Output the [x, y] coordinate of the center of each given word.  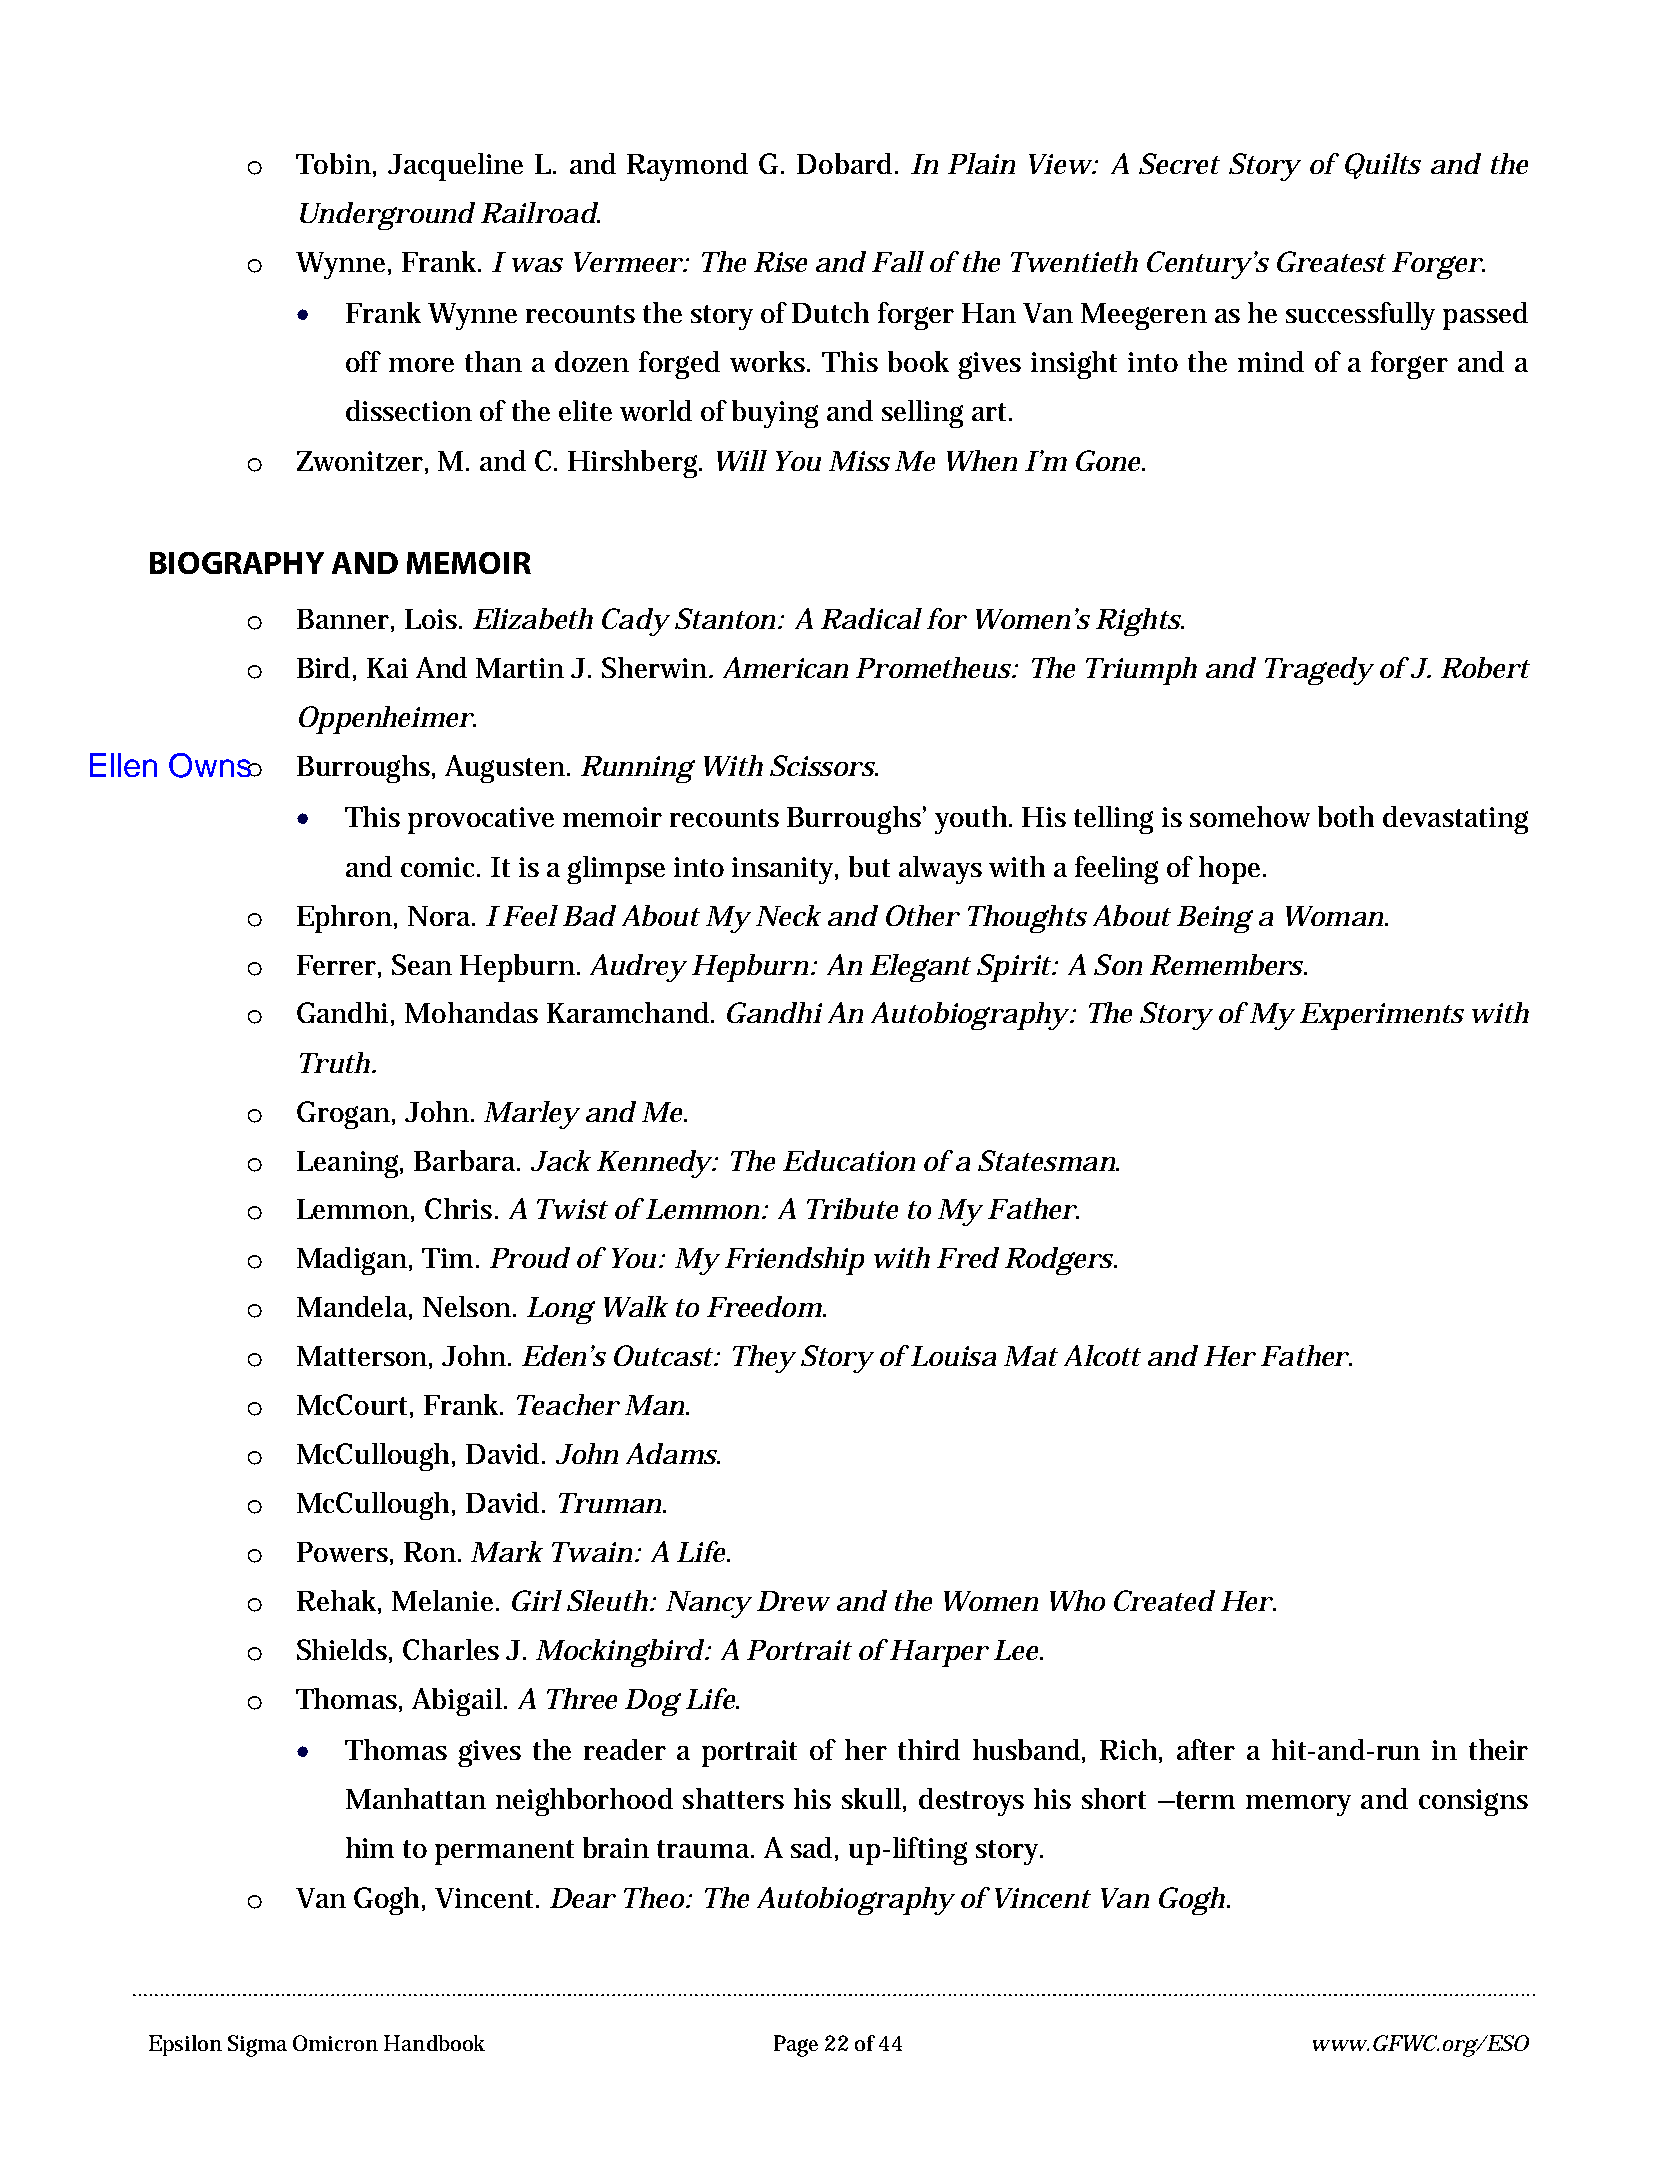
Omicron [335, 2043]
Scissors [823, 765]
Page [796, 2046]
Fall [898, 261]
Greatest [1331, 261]
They [764, 1359]
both [1346, 816]
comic [440, 867]
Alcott [1102, 1355]
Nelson [468, 1306]
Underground [387, 216]
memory [1298, 1805]
